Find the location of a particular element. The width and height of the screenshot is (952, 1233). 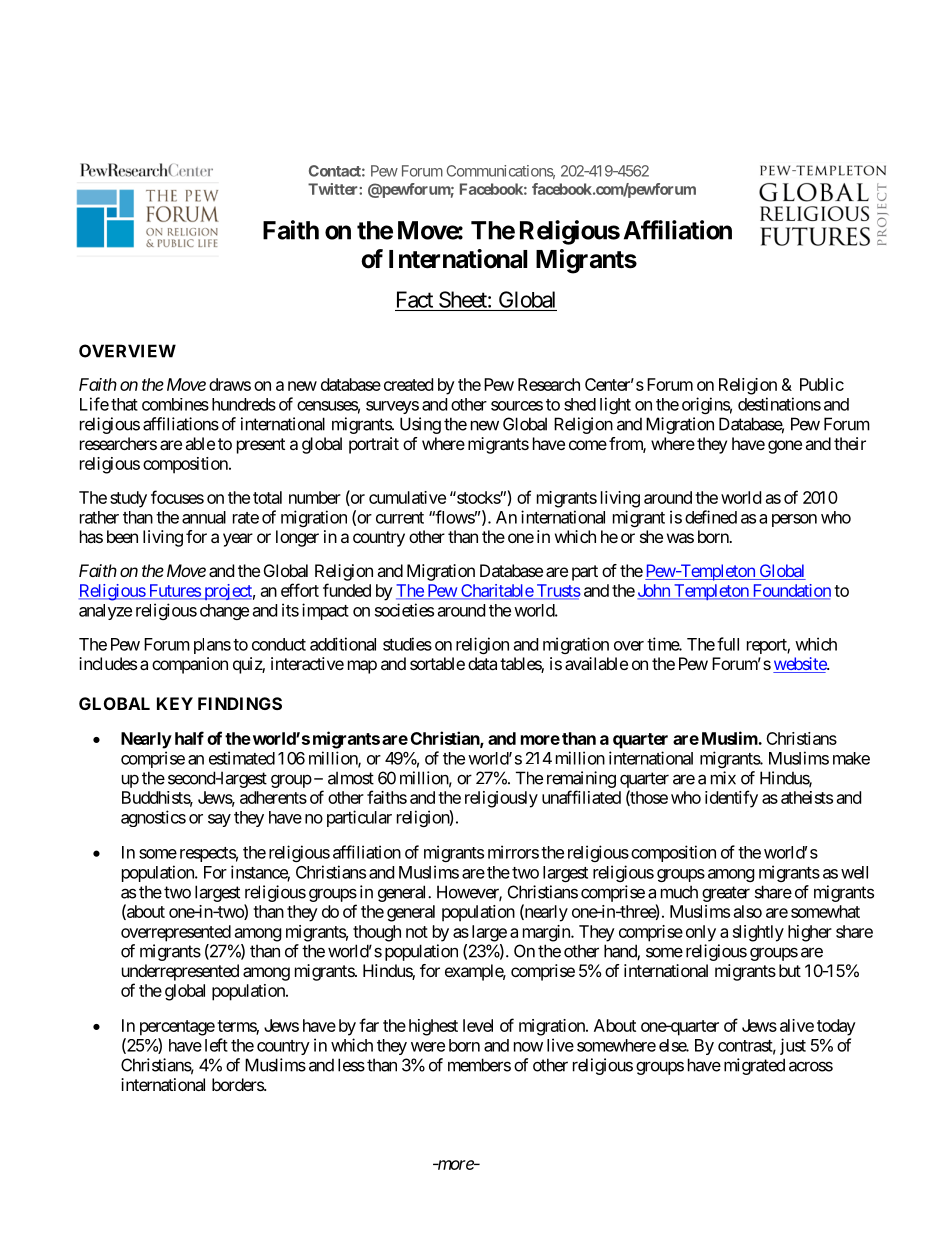

shed is located at coordinates (580, 404).
